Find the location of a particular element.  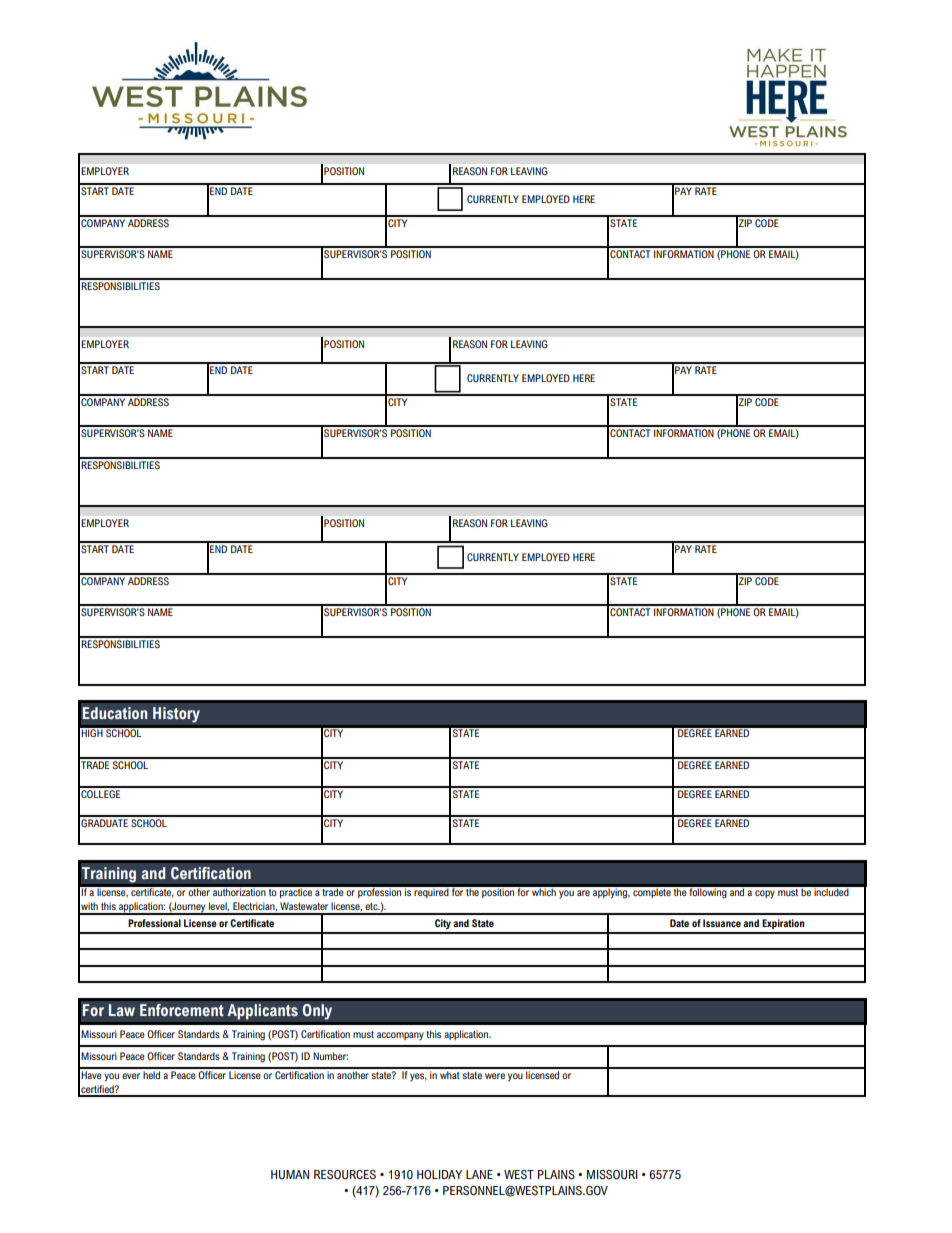

Expiration is located at coordinates (783, 924).
